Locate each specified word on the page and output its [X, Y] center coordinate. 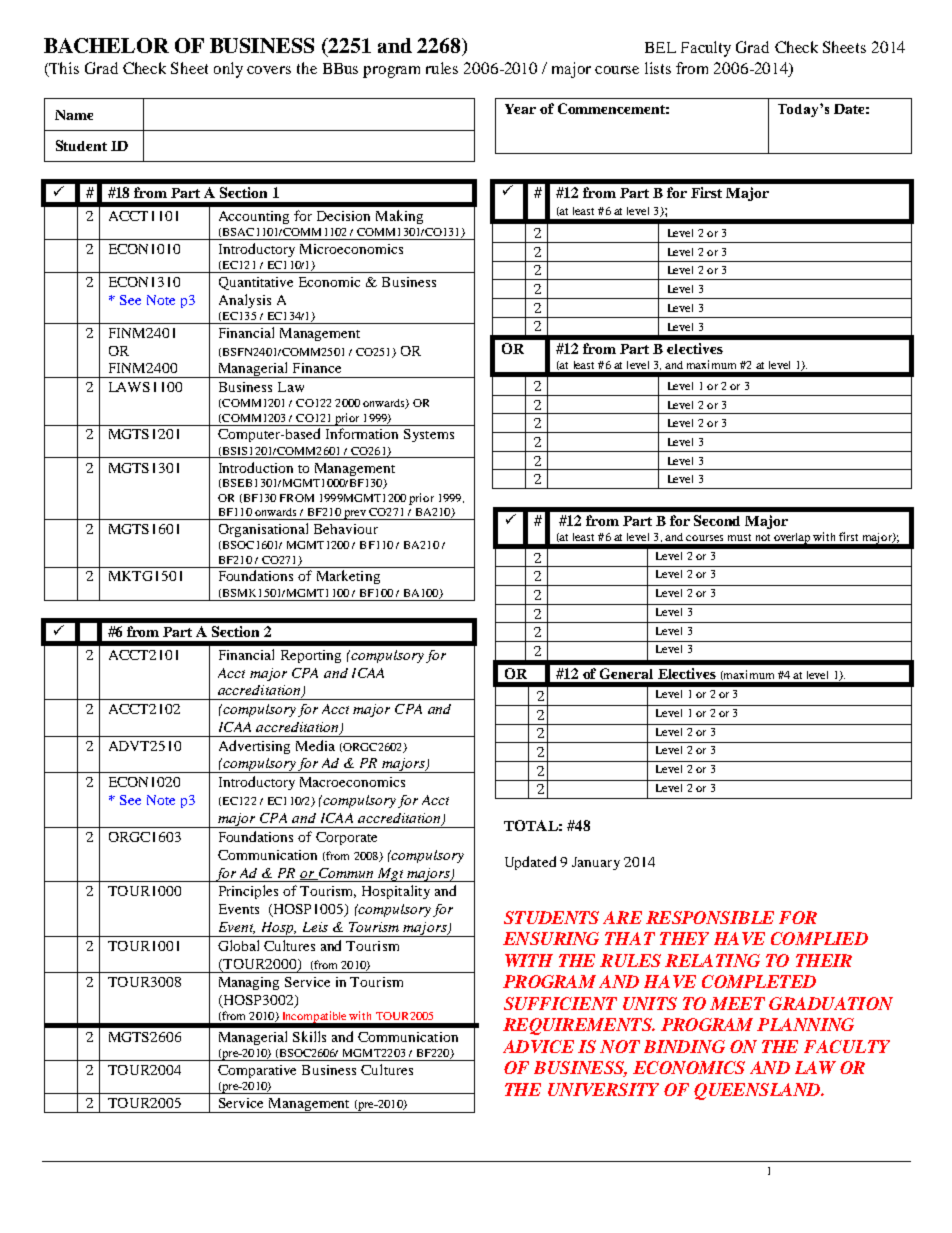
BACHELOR [106, 45]
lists [658, 68]
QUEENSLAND [758, 1091]
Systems [429, 435]
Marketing [348, 577]
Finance [317, 368]
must [739, 537]
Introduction [256, 467]
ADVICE [538, 1046]
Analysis [245, 301]
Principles [248, 892]
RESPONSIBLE [710, 917]
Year [520, 109]
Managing [249, 983]
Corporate [346, 838]
